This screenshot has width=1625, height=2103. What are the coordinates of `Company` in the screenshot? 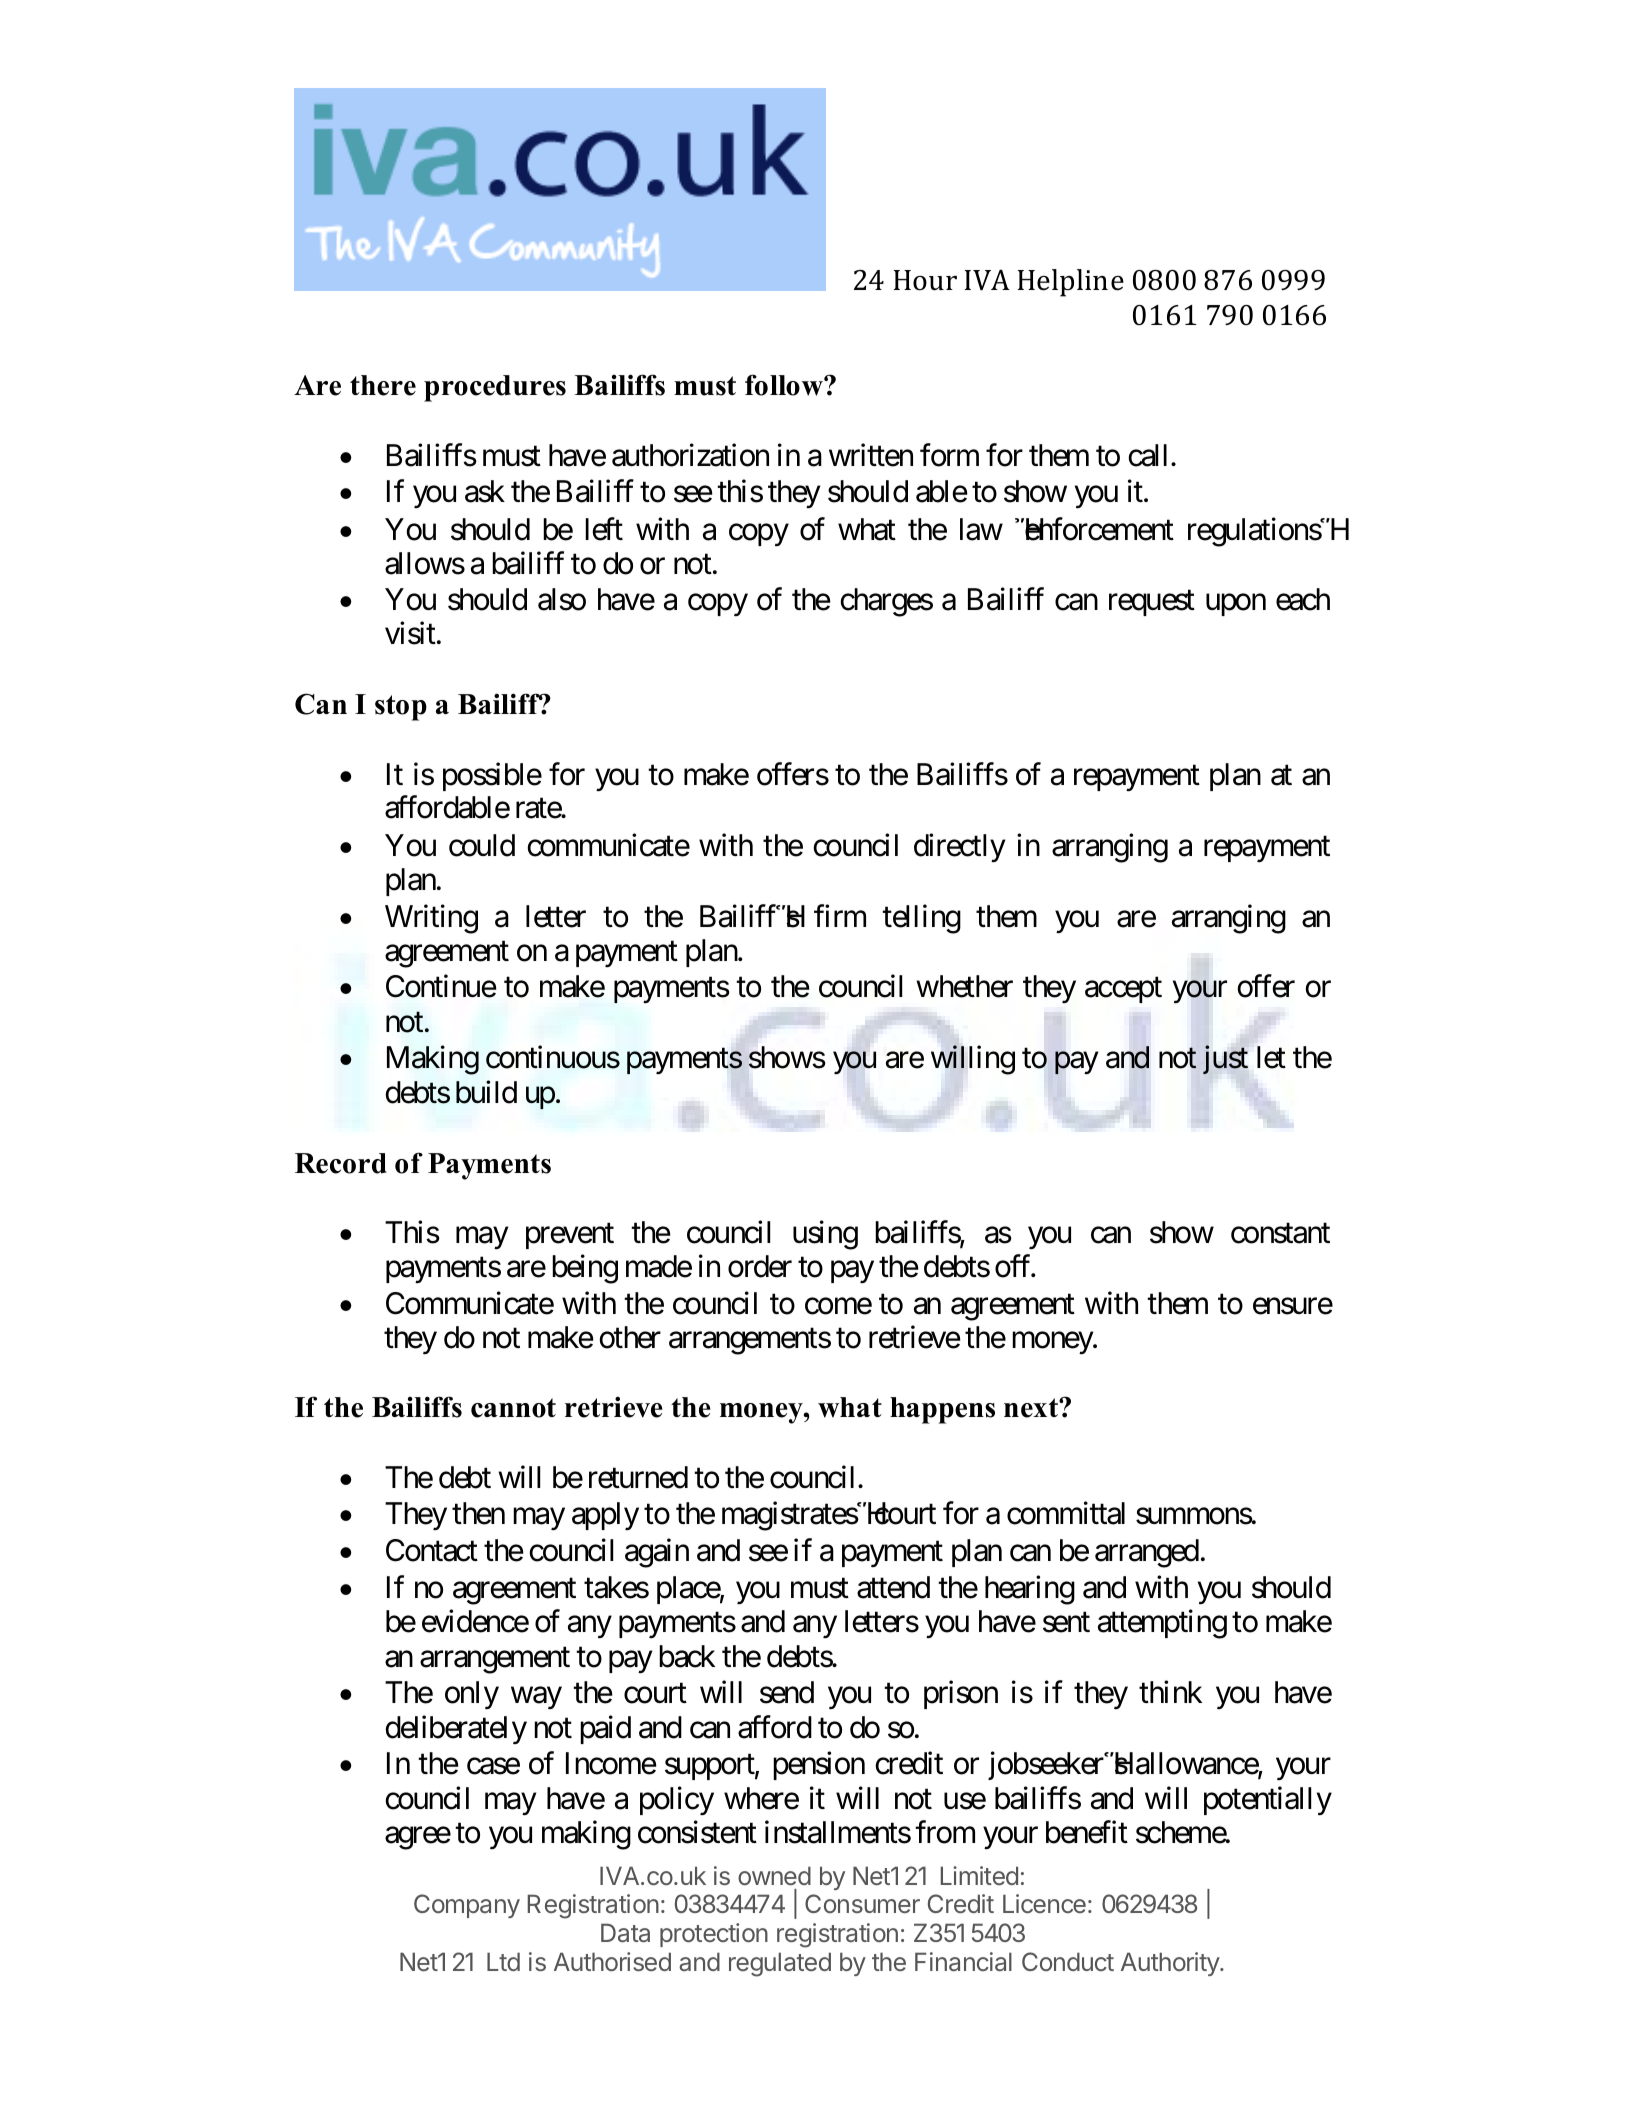 It's located at (467, 1906).
